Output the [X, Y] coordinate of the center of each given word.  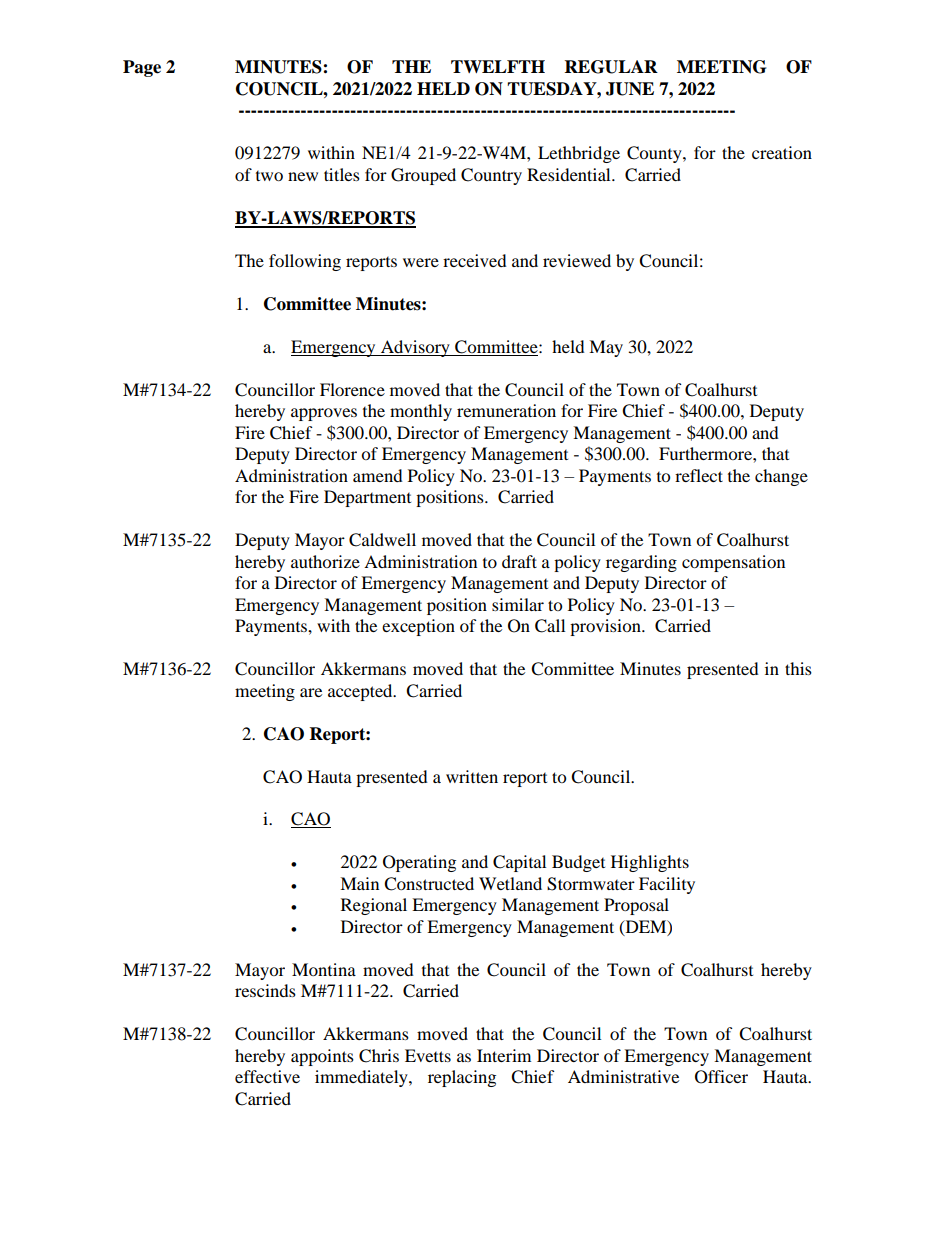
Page [142, 68]
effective [267, 1076]
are [311, 692]
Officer [721, 1077]
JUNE [630, 89]
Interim [504, 1055]
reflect [699, 475]
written [472, 776]
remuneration [506, 410]
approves [324, 414]
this [798, 668]
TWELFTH [498, 66]
